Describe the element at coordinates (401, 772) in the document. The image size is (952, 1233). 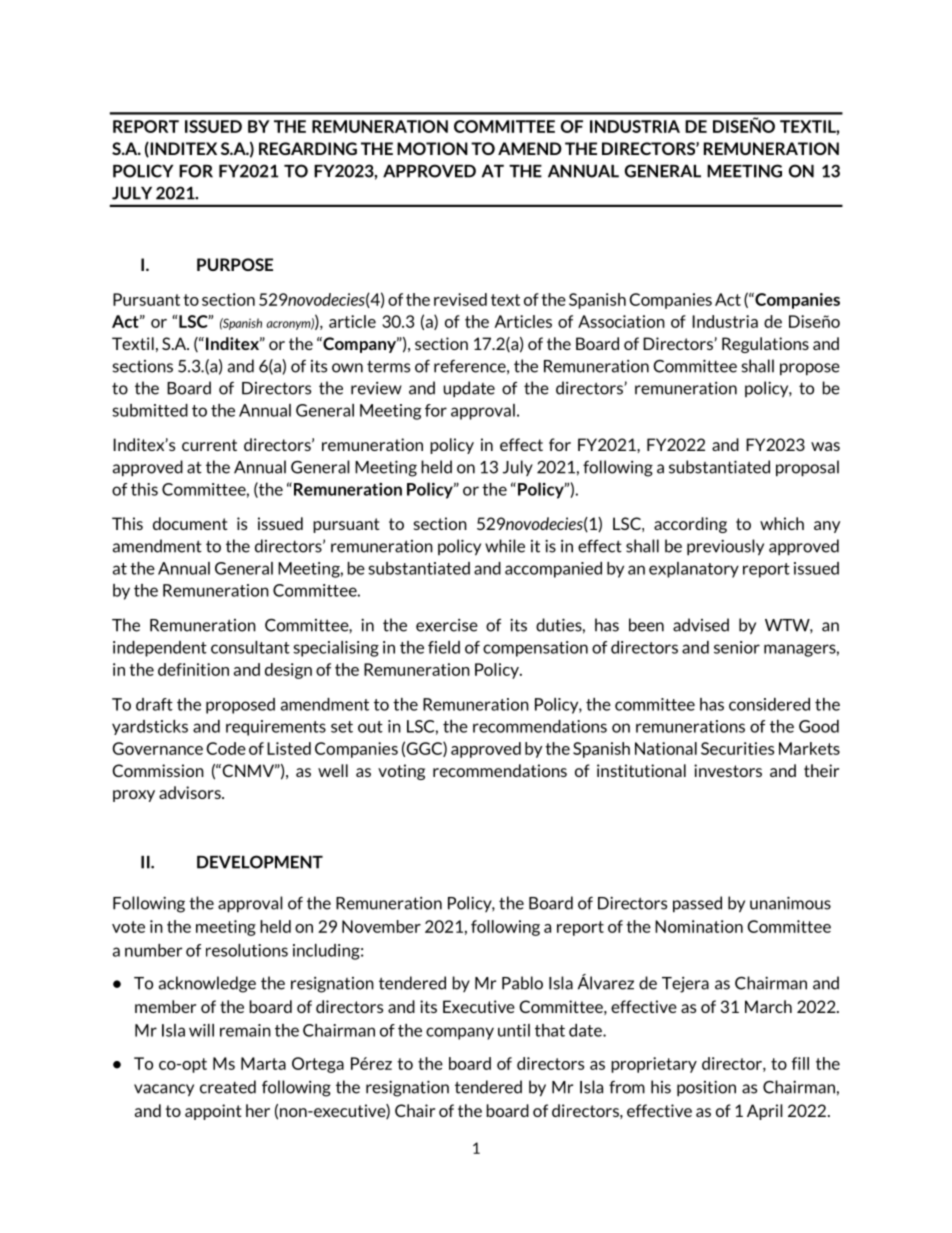
I see `voting` at that location.
